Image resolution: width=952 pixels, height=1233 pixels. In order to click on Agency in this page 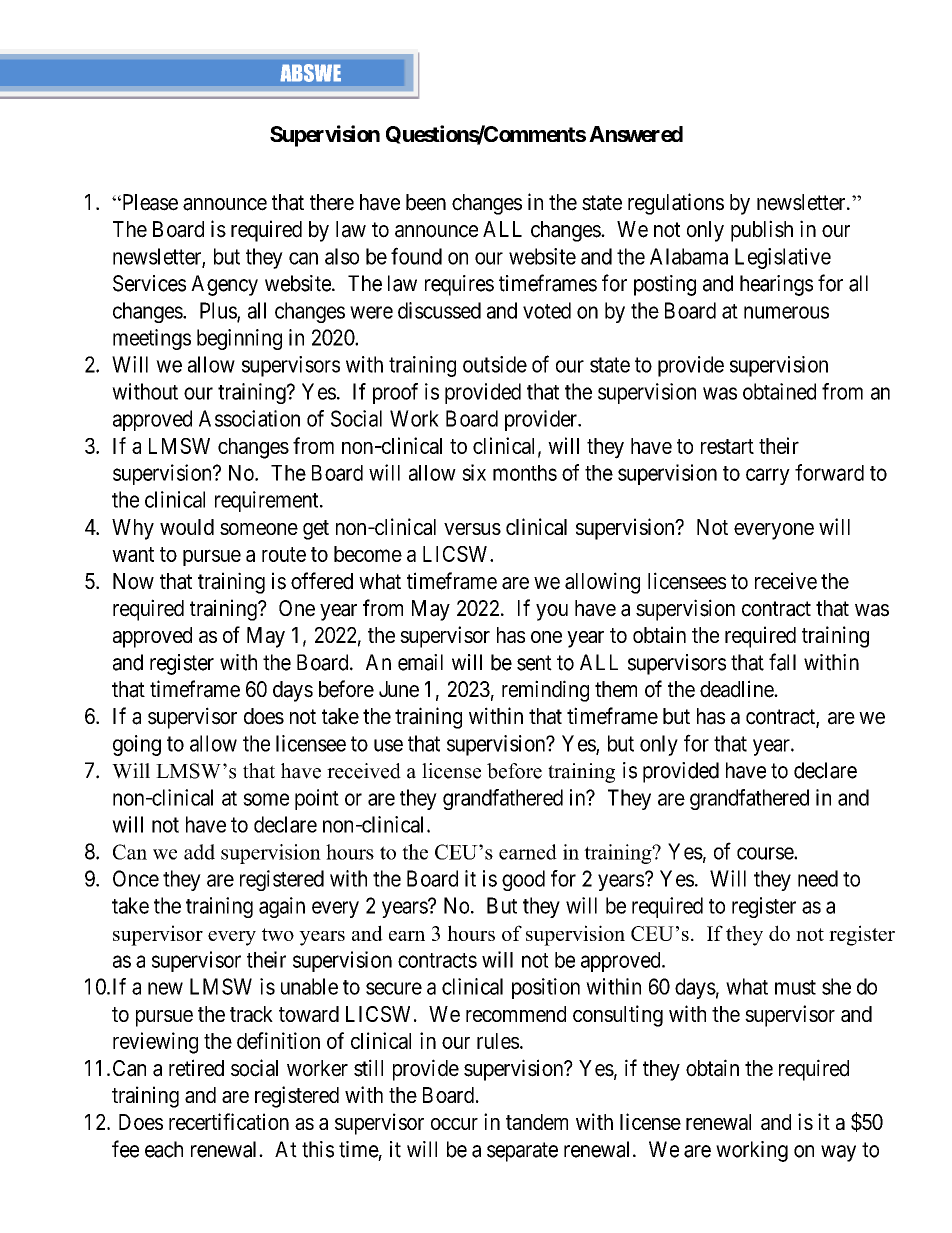, I will do `click(224, 285)`.
